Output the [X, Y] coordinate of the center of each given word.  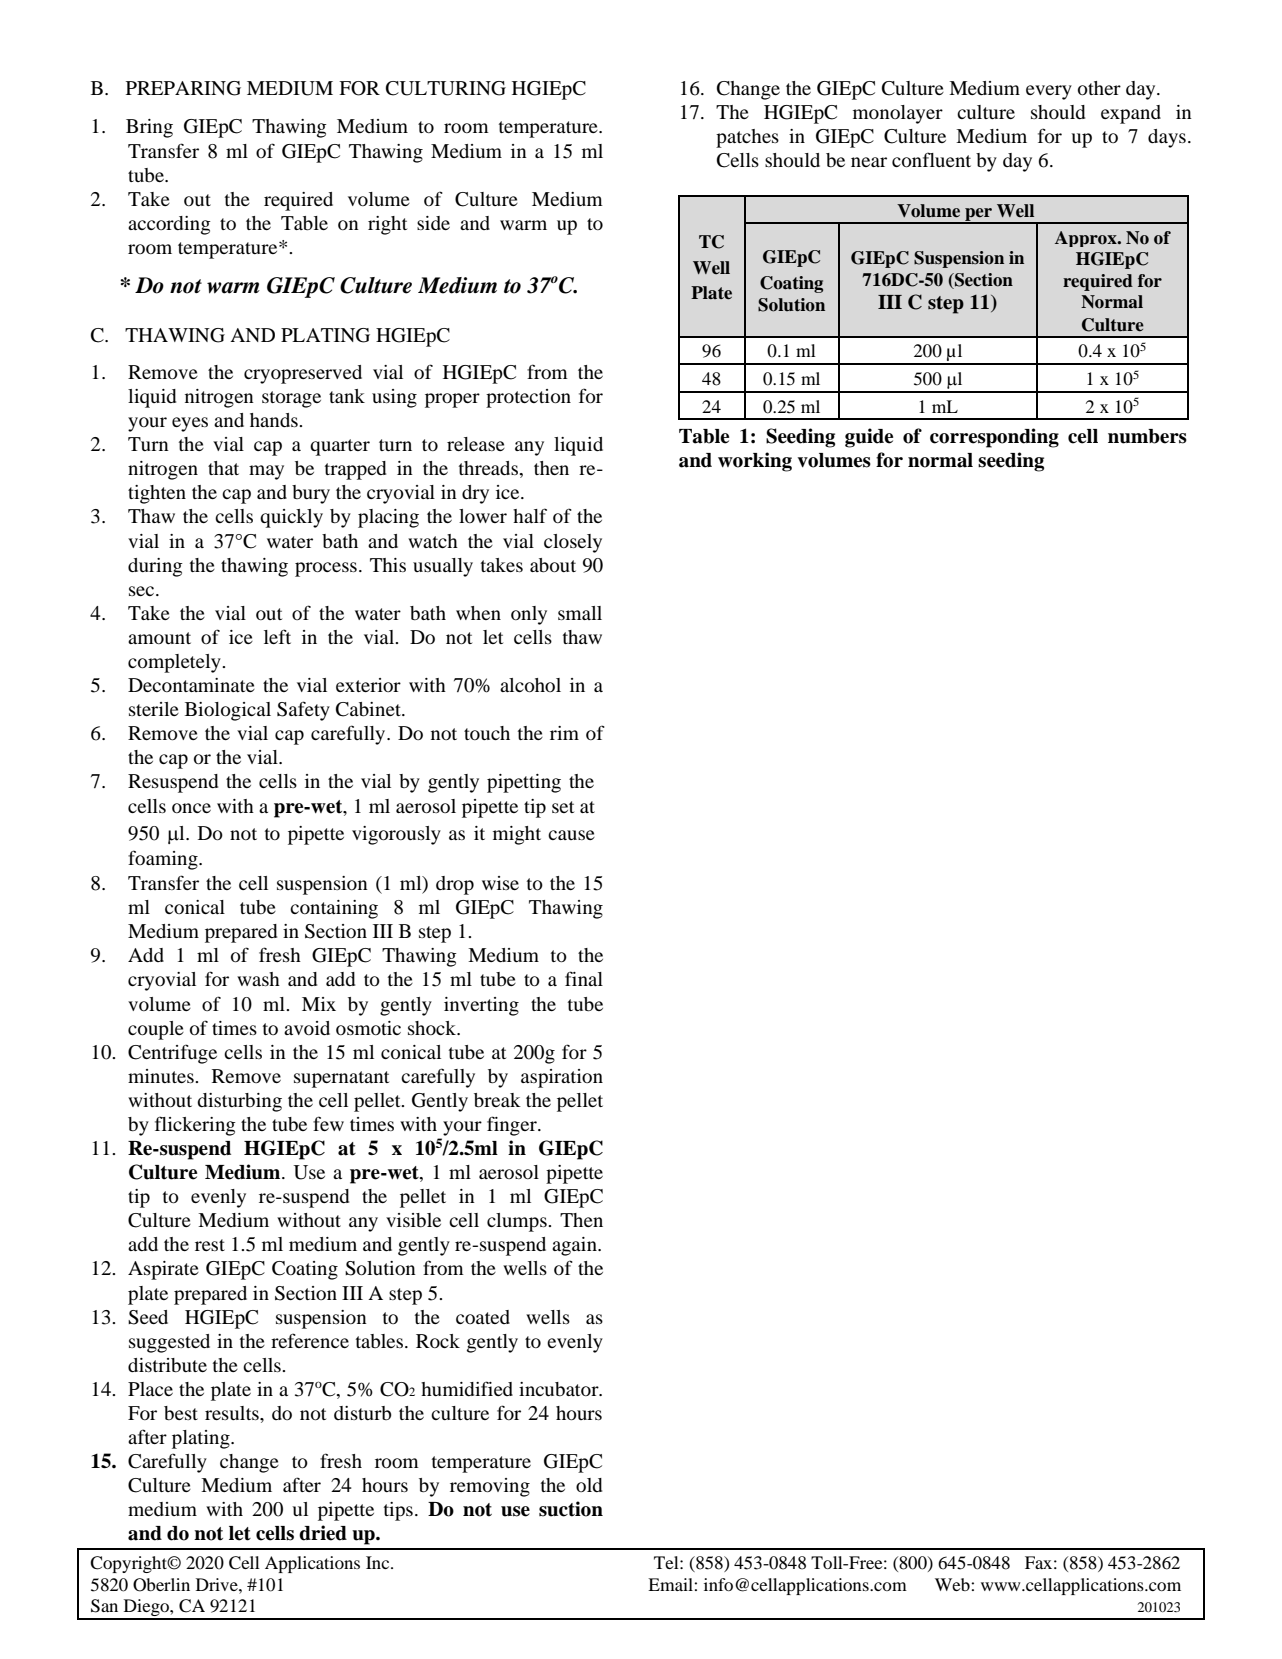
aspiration [562, 1078]
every [1049, 92]
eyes [190, 424]
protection [528, 398]
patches [747, 138]
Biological [228, 711]
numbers [1147, 436]
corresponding [994, 438]
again [575, 1246]
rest [210, 1245]
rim [564, 733]
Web [953, 1584]
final [584, 978]
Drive [218, 1584]
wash [258, 979]
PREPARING [183, 88]
